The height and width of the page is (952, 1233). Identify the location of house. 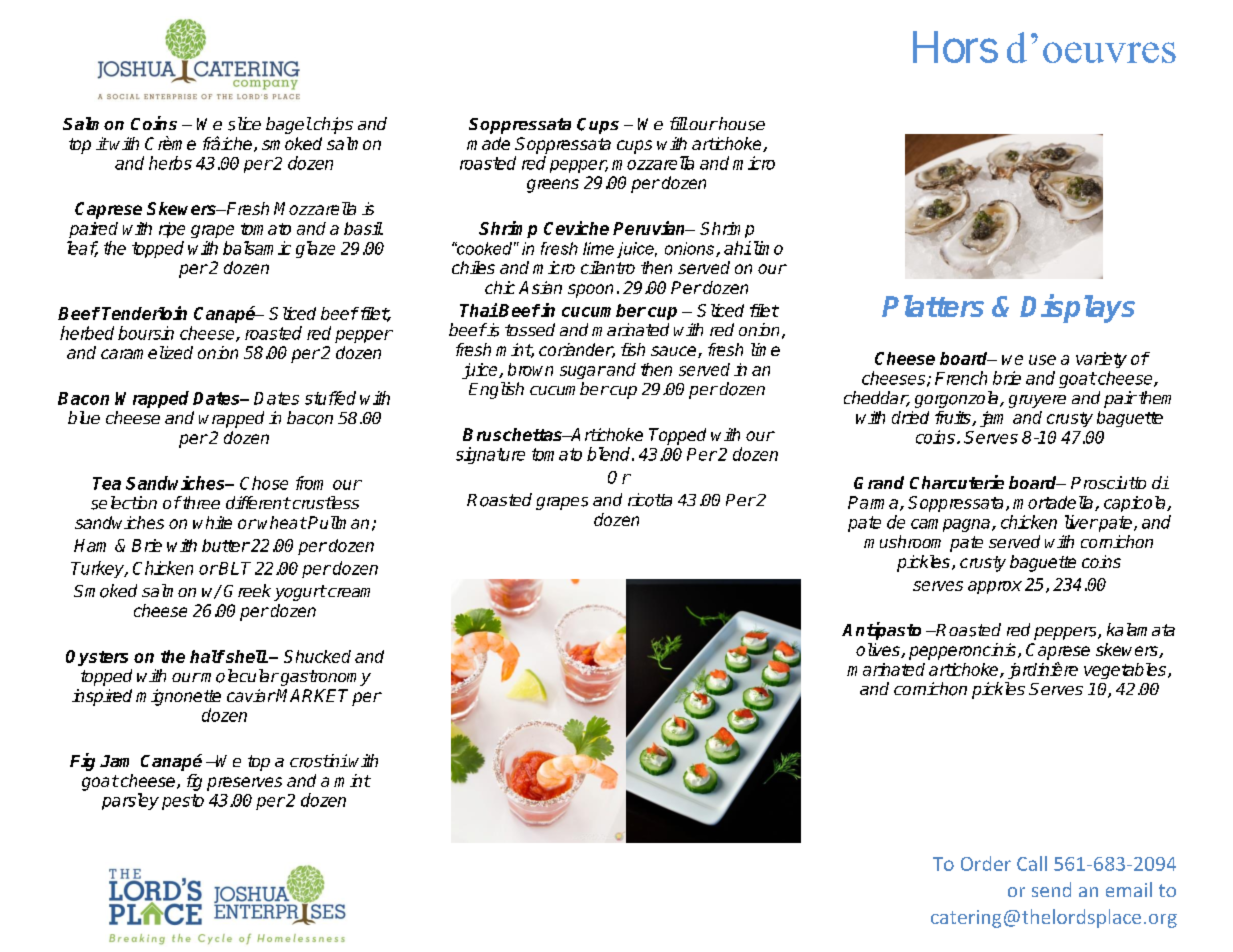
(741, 124).
